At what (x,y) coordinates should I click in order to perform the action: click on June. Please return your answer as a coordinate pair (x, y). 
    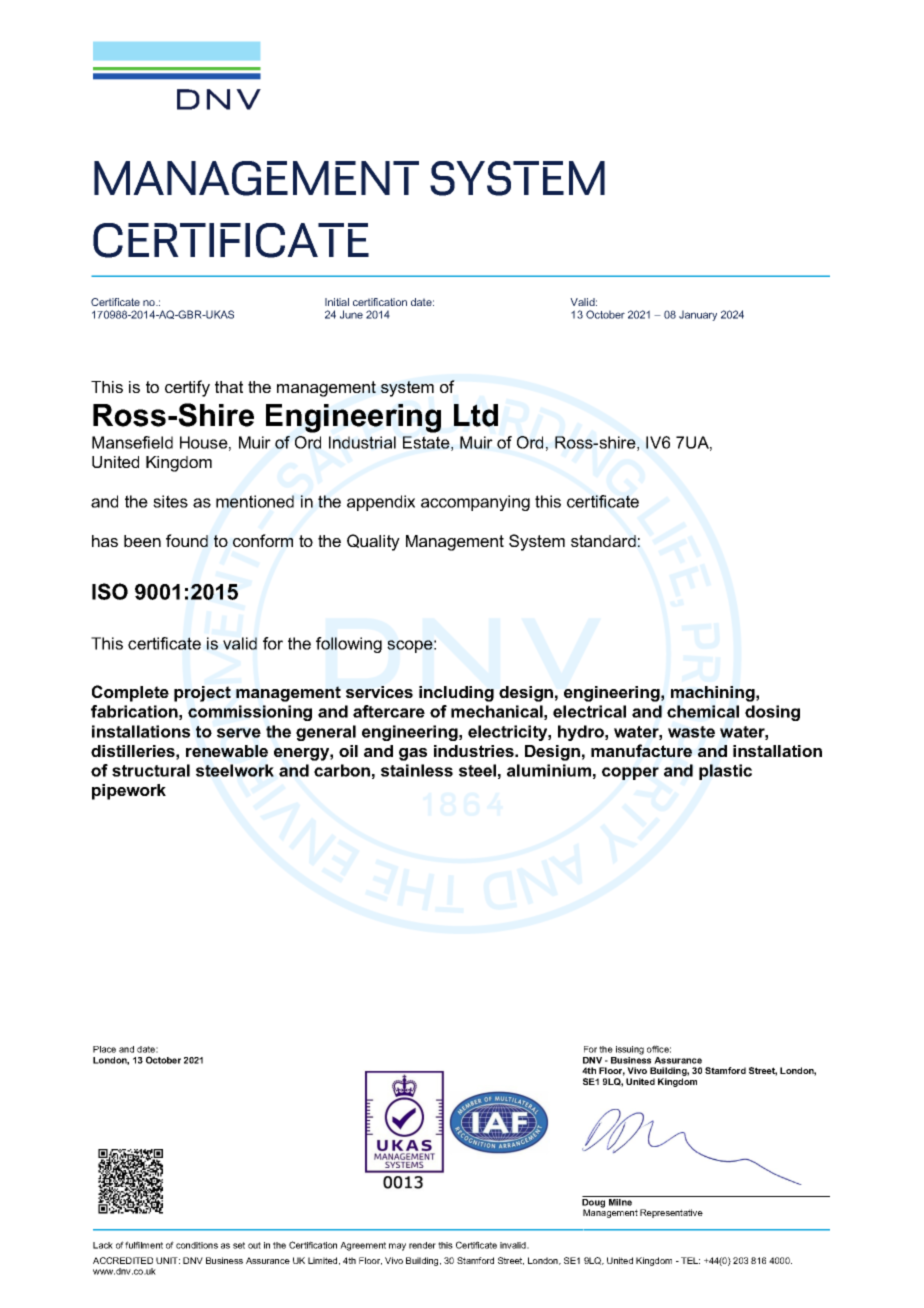
    Looking at the image, I should click on (351, 314).
